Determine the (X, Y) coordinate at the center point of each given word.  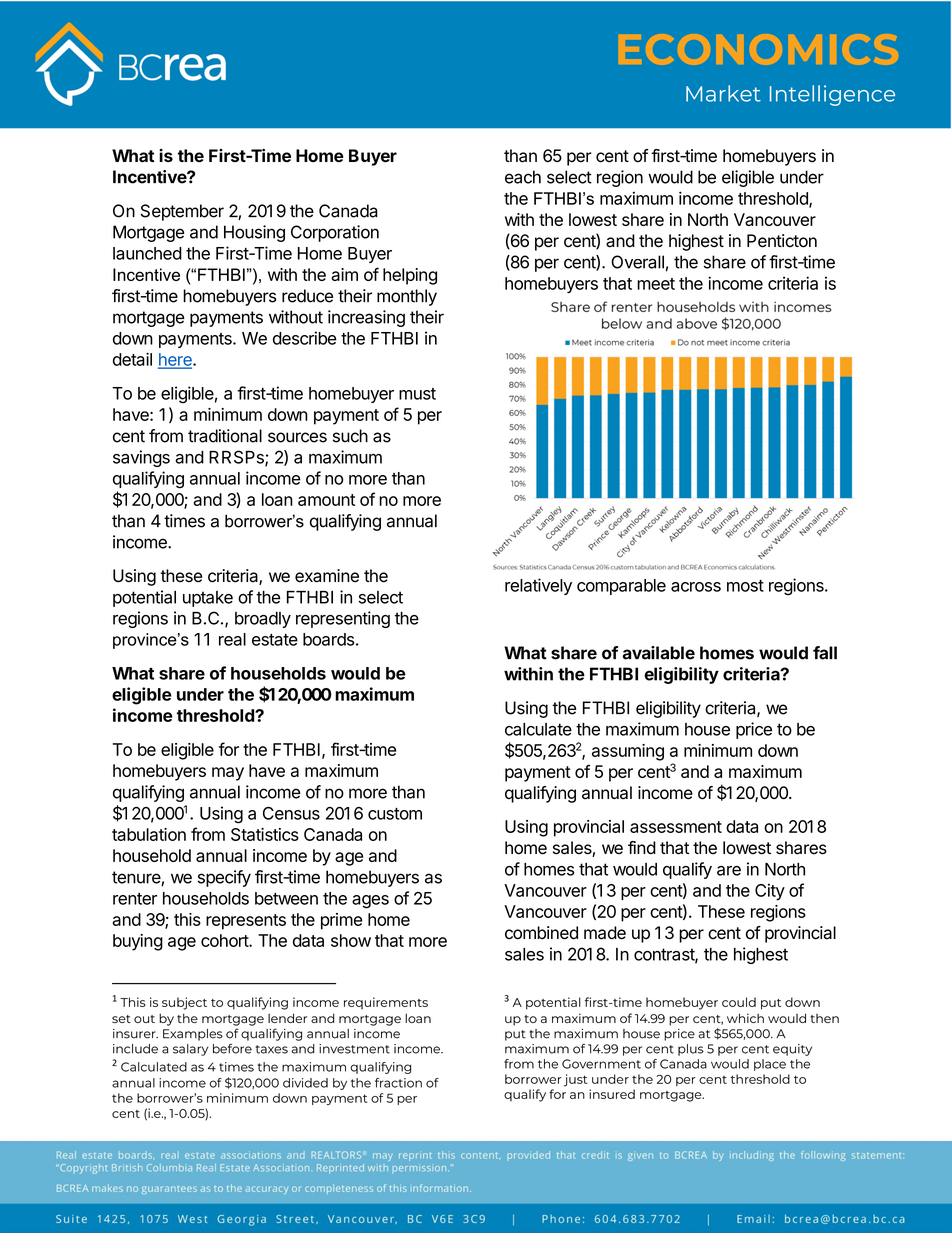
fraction (398, 1083)
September (182, 212)
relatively (538, 586)
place (770, 1065)
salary (190, 1050)
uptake (208, 599)
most (745, 586)
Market (723, 93)
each (523, 177)
